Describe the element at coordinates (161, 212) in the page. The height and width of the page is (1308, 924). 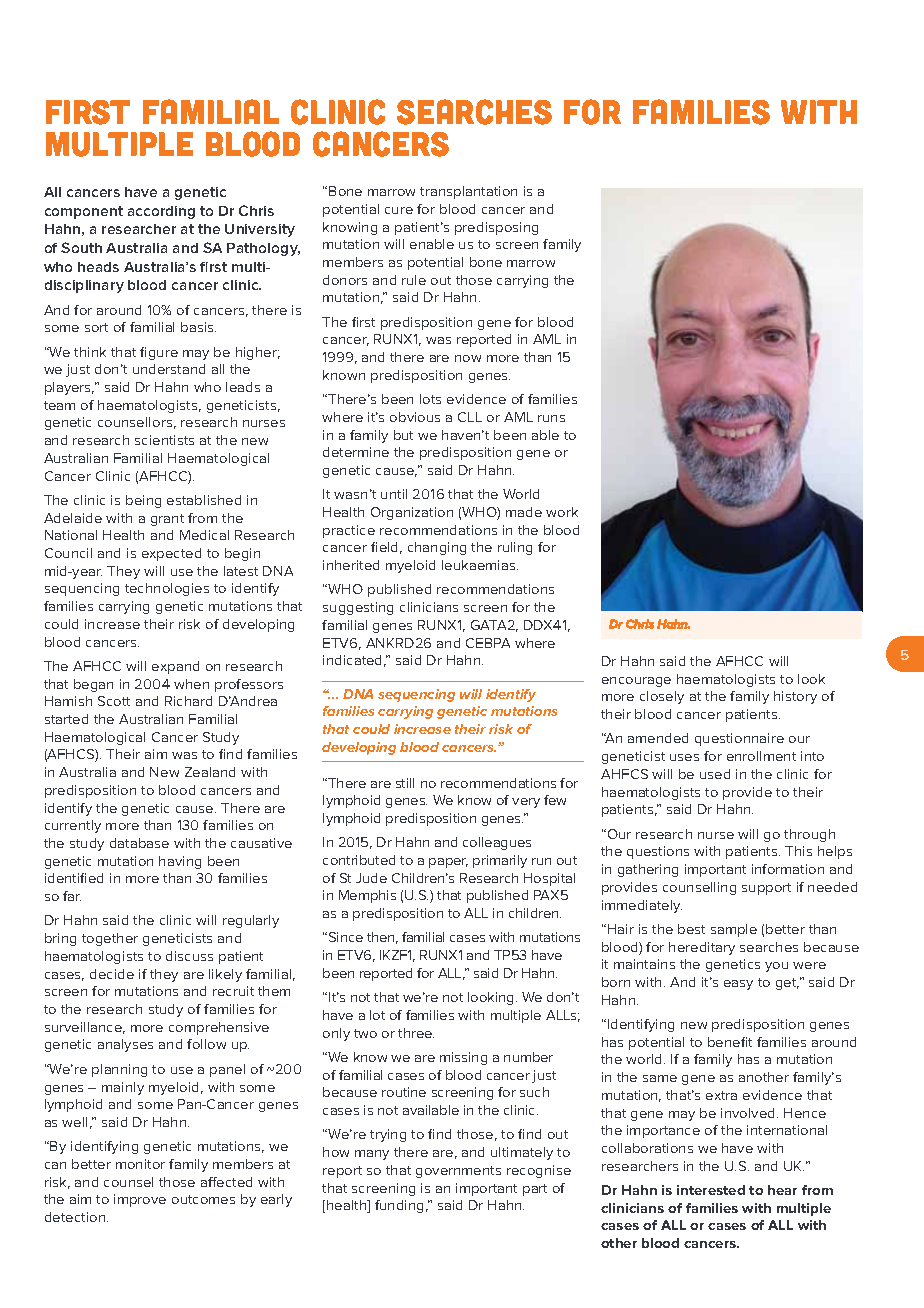
I see `according` at that location.
